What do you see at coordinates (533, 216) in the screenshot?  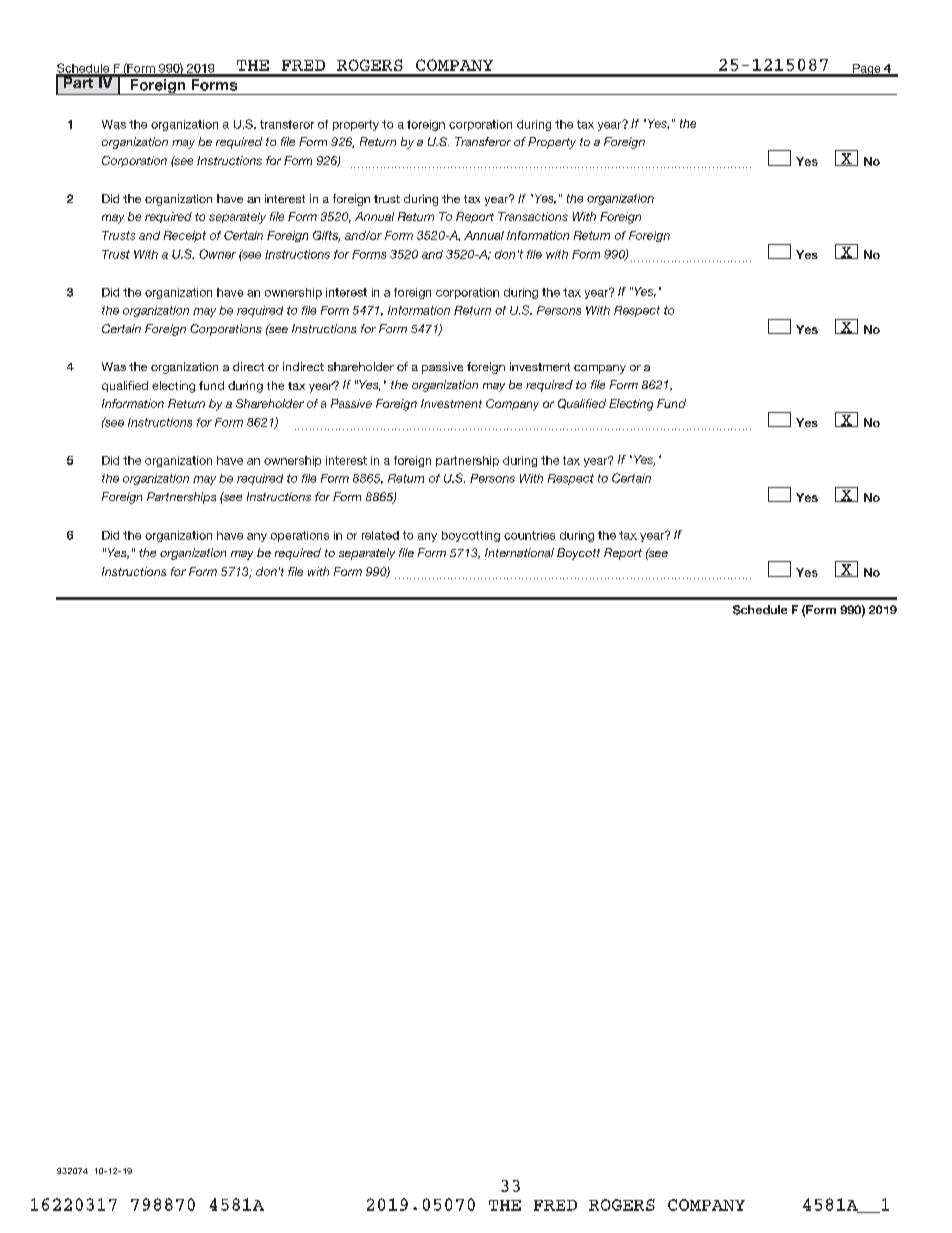 I see `Transactions` at bounding box center [533, 216].
